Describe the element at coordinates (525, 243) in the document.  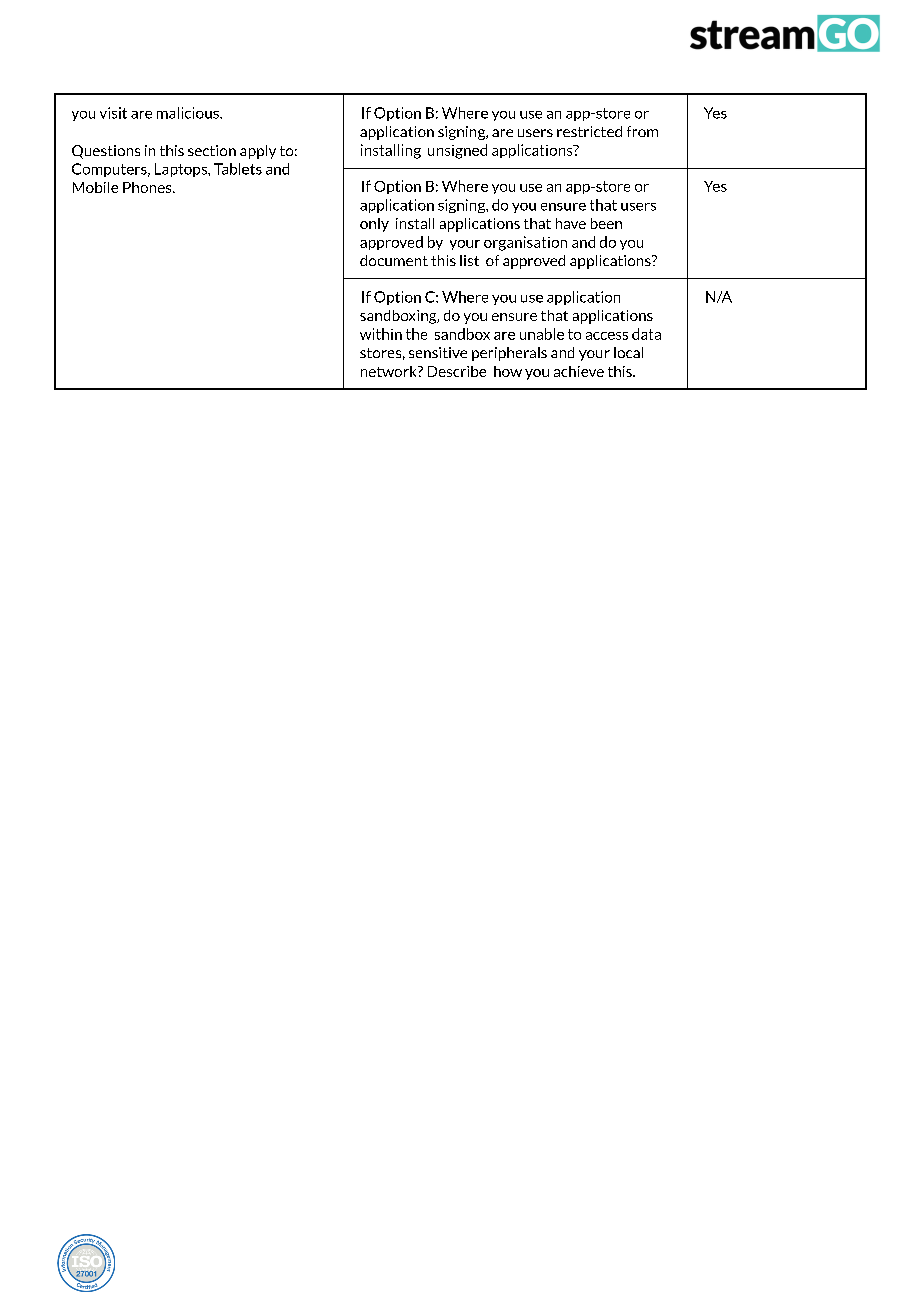
I see `organisation` at that location.
